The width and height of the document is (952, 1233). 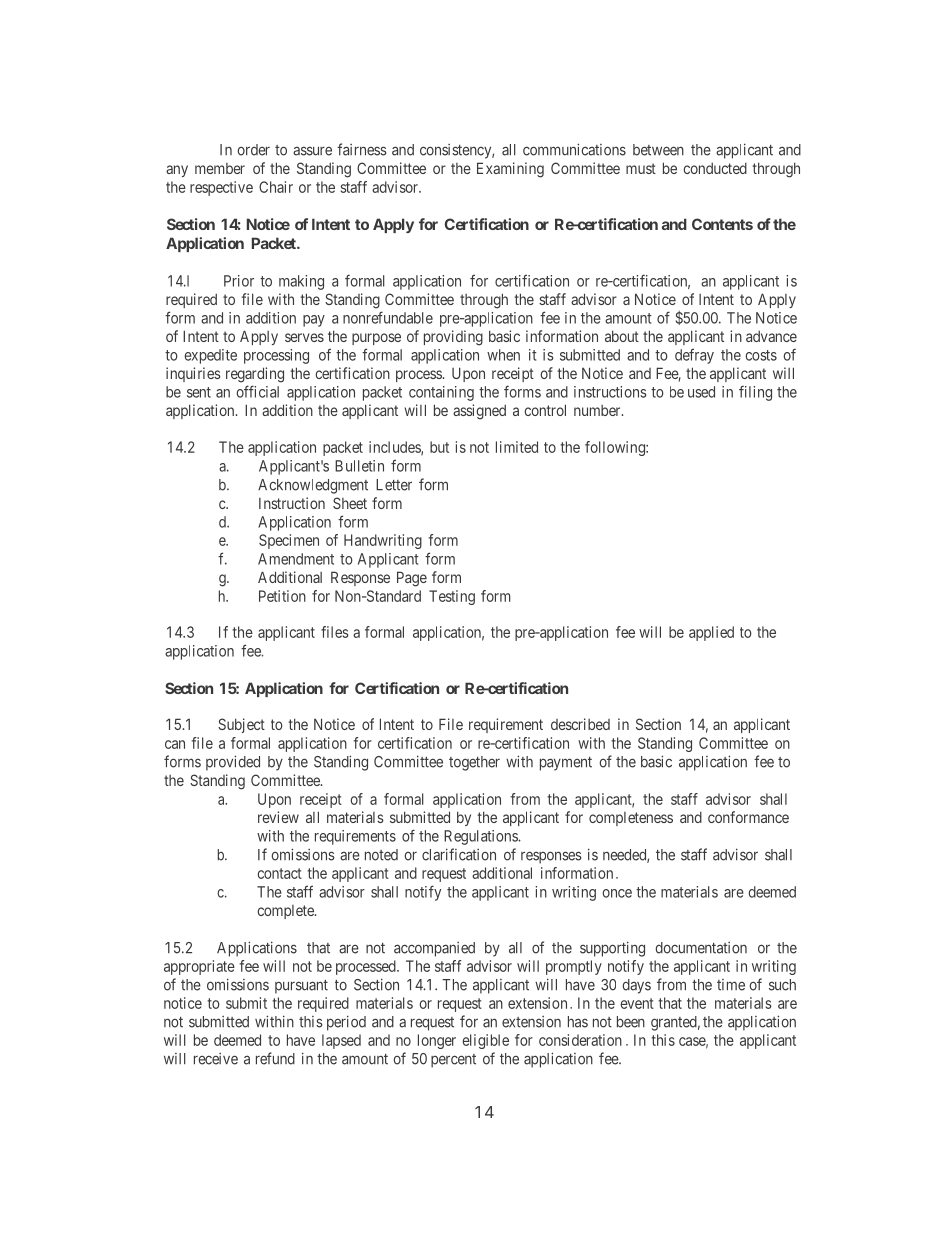 What do you see at coordinates (313, 486) in the document?
I see `Acknowledgment` at bounding box center [313, 486].
